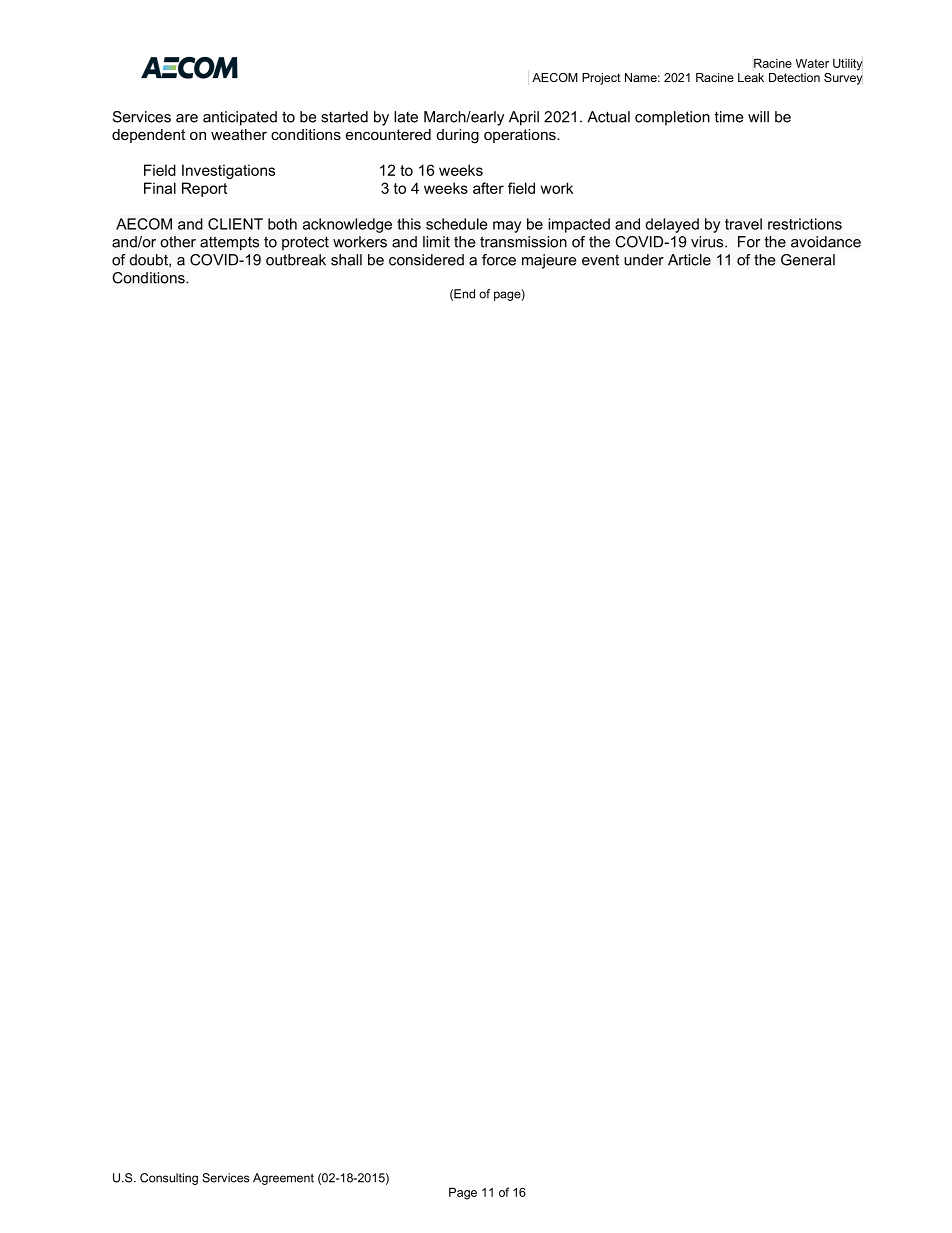  What do you see at coordinates (689, 260) in the page?
I see `Article` at bounding box center [689, 260].
